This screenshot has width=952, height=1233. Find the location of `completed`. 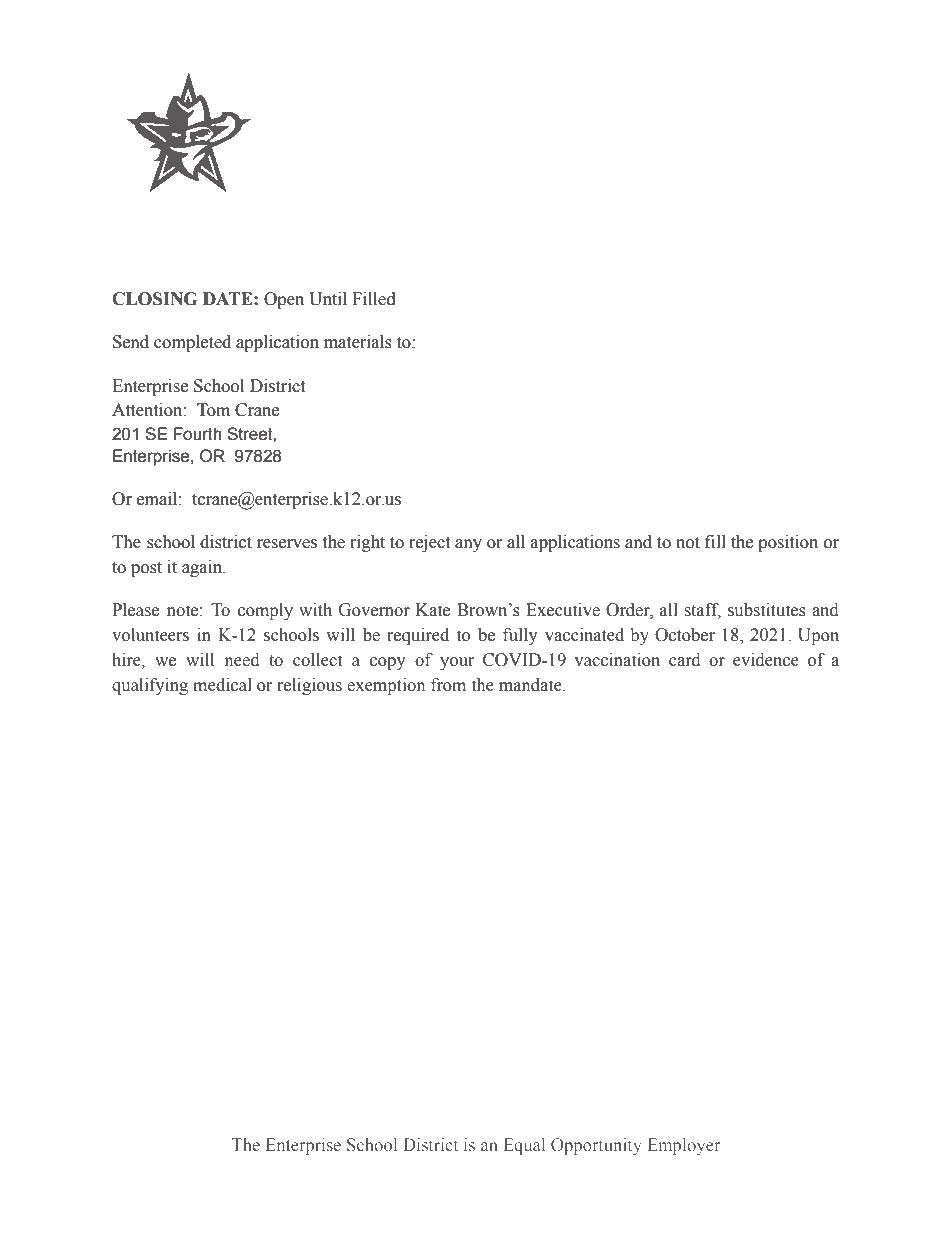

completed is located at coordinates (192, 343).
